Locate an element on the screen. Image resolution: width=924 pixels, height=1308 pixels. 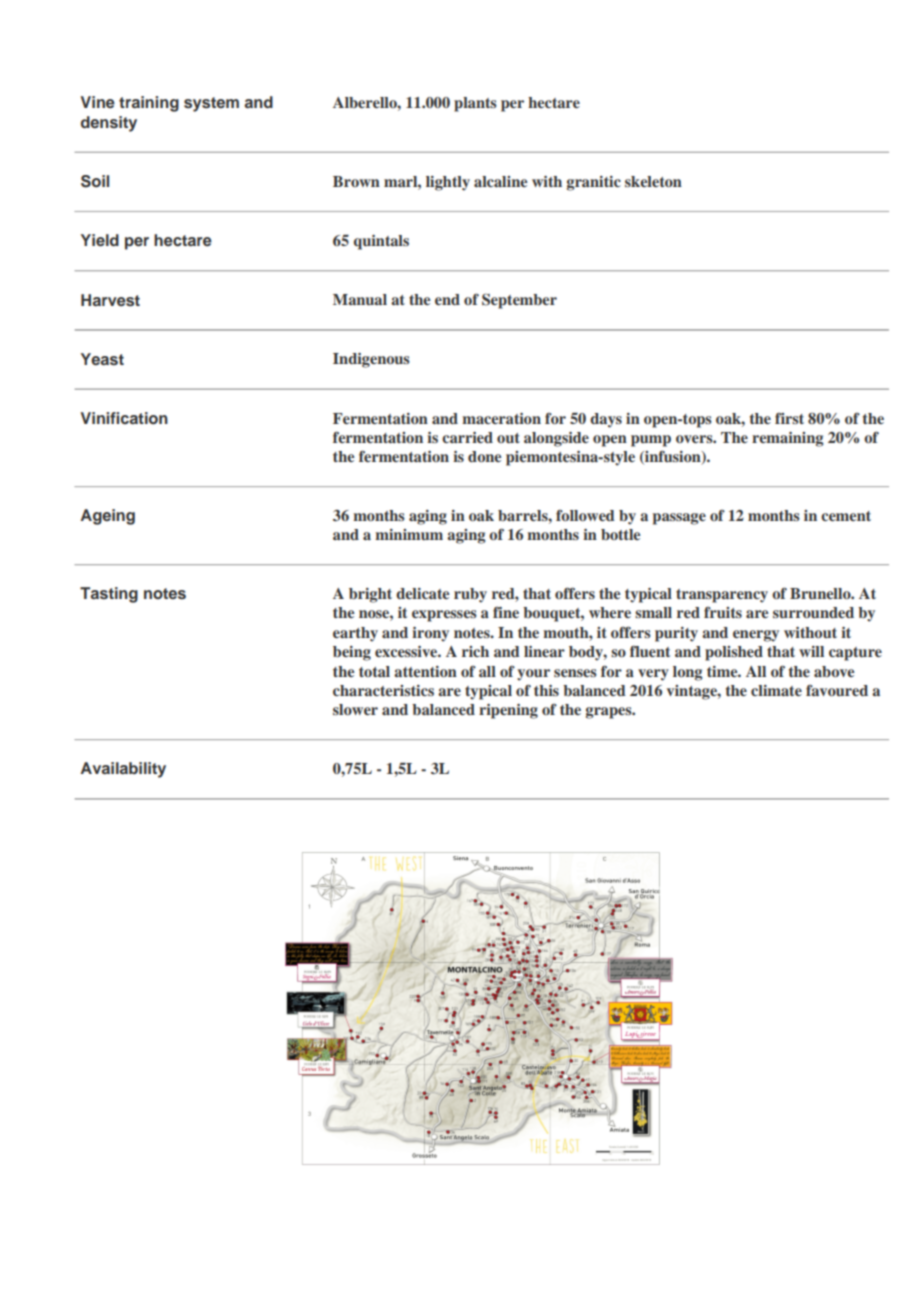
Ageing is located at coordinates (107, 517).
